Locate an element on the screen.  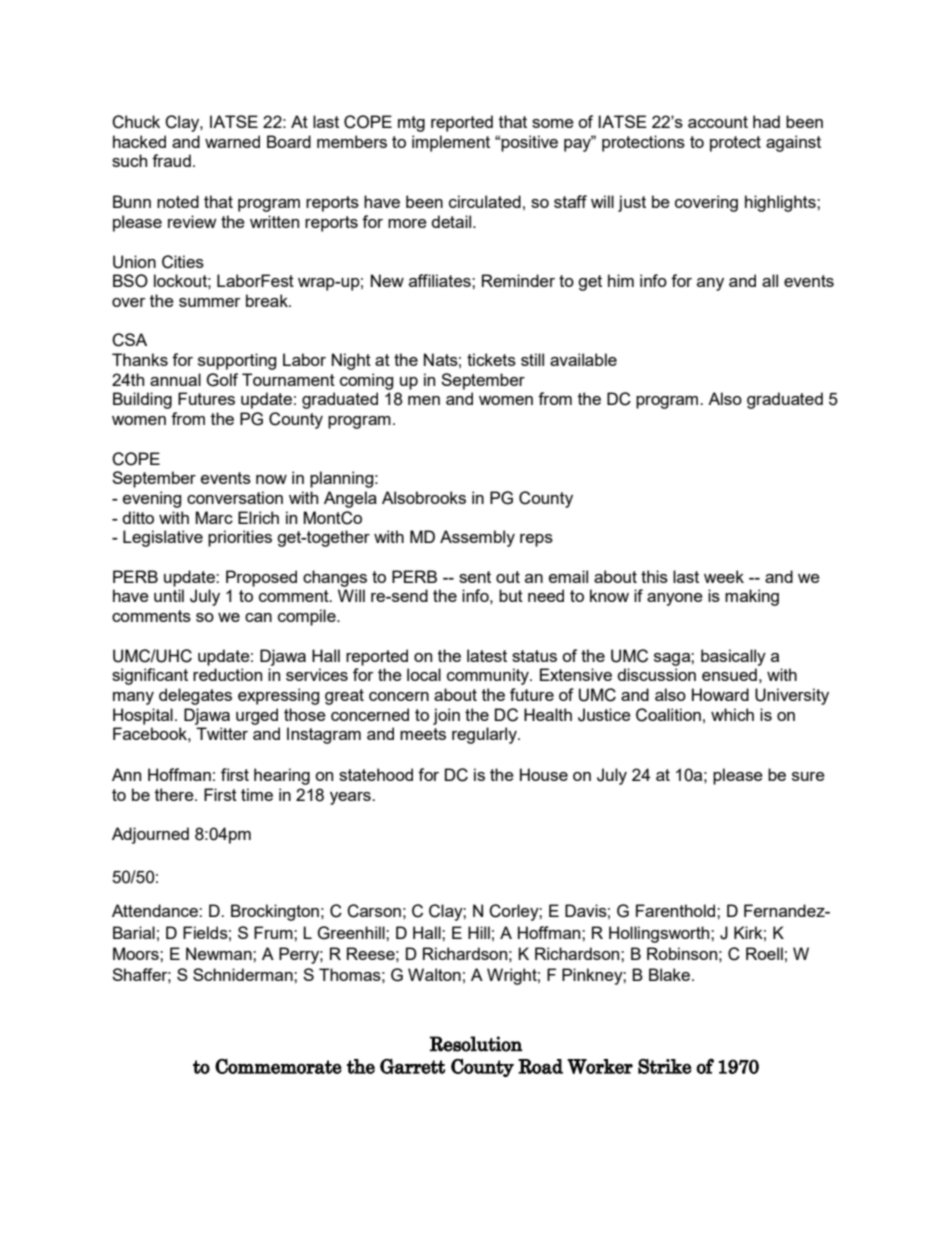
regularly is located at coordinates (485, 735).
